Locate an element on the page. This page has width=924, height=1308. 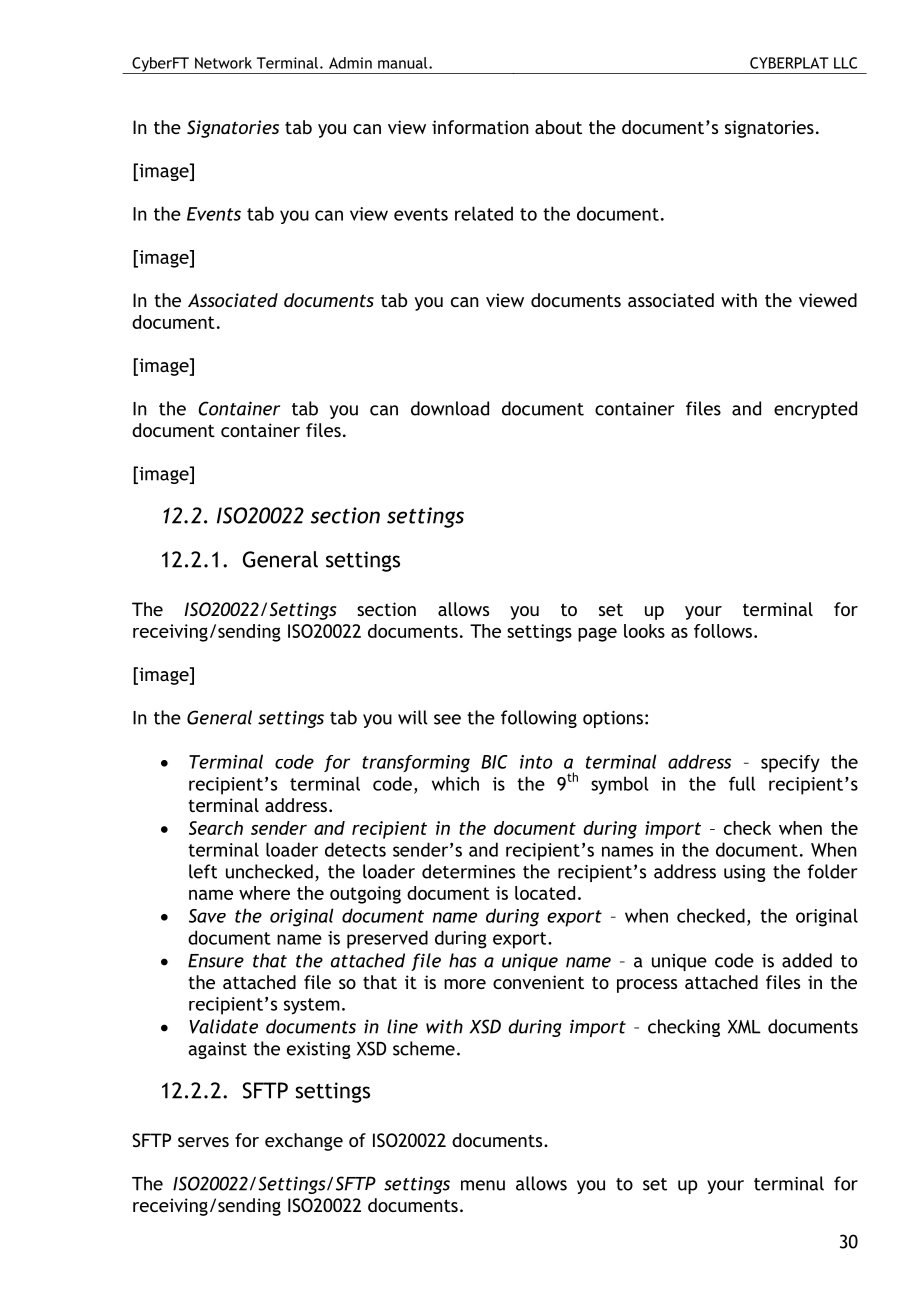
about is located at coordinates (558, 127).
